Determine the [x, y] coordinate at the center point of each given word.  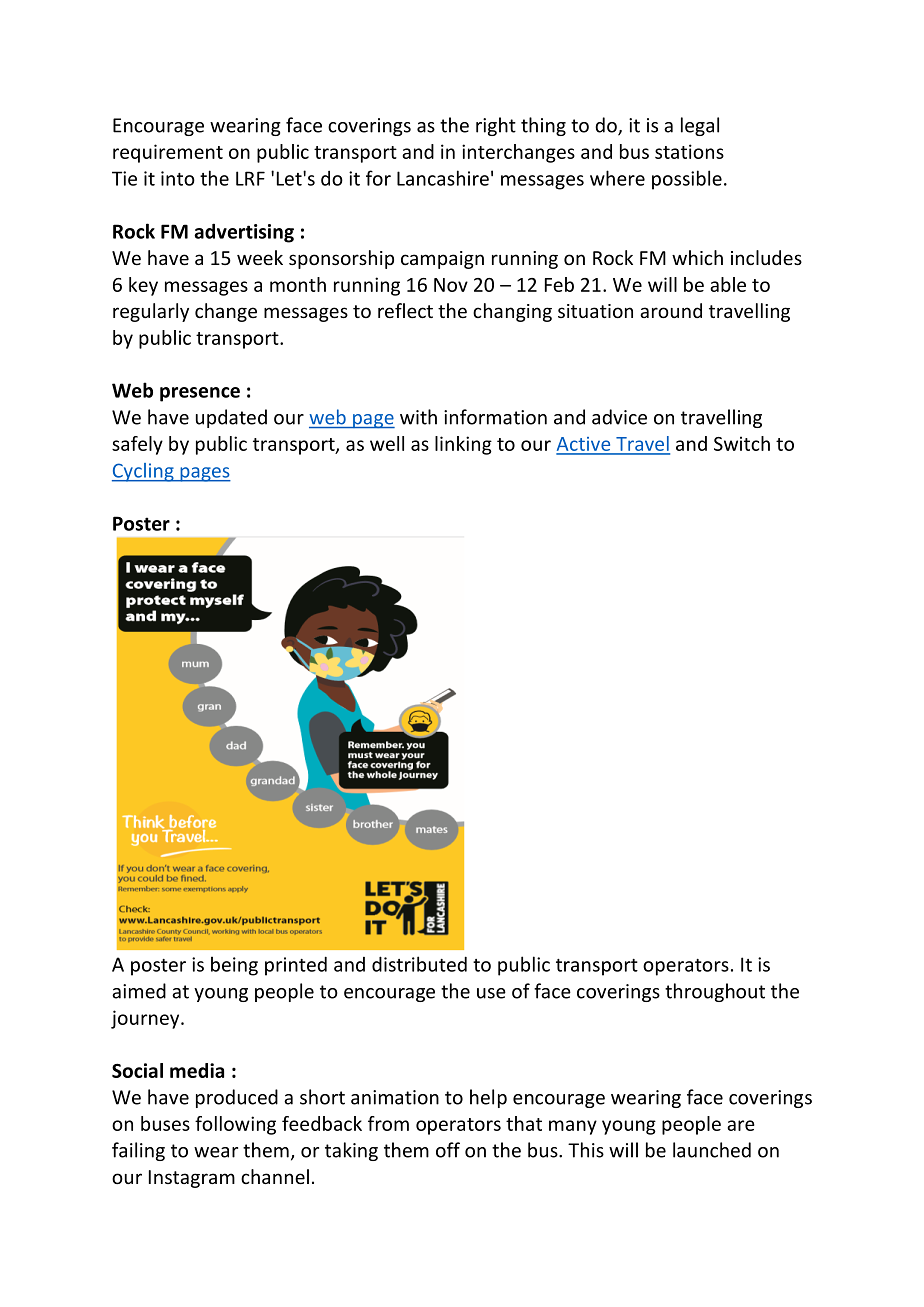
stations [689, 151]
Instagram [192, 1179]
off [448, 1150]
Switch [742, 443]
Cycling [144, 472]
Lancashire [443, 178]
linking [463, 445]
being [234, 966]
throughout [715, 992]
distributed [419, 964]
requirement [168, 153]
